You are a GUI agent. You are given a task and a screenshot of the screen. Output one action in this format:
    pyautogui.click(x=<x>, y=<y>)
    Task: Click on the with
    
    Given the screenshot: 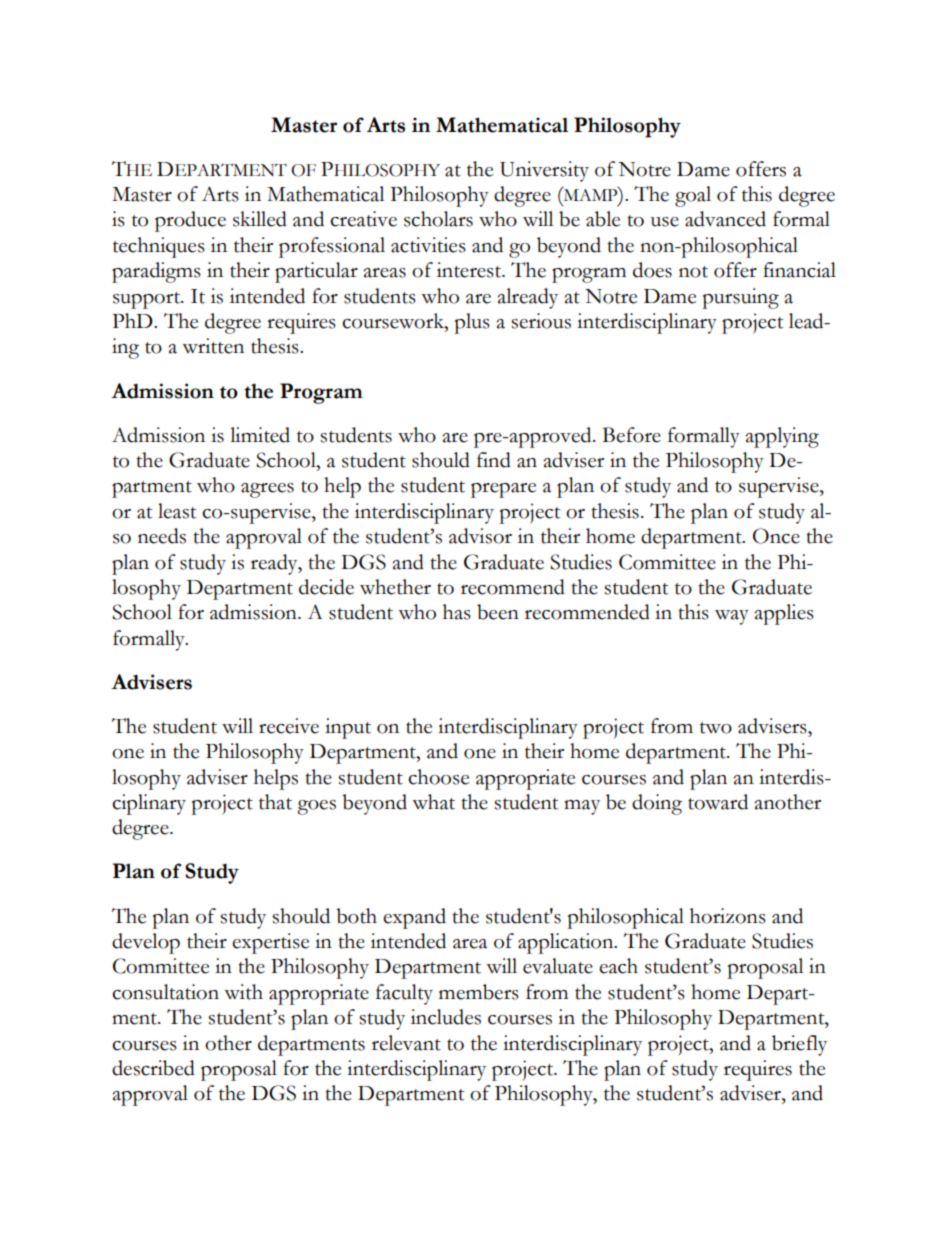 What is the action you would take?
    pyautogui.click(x=243, y=992)
